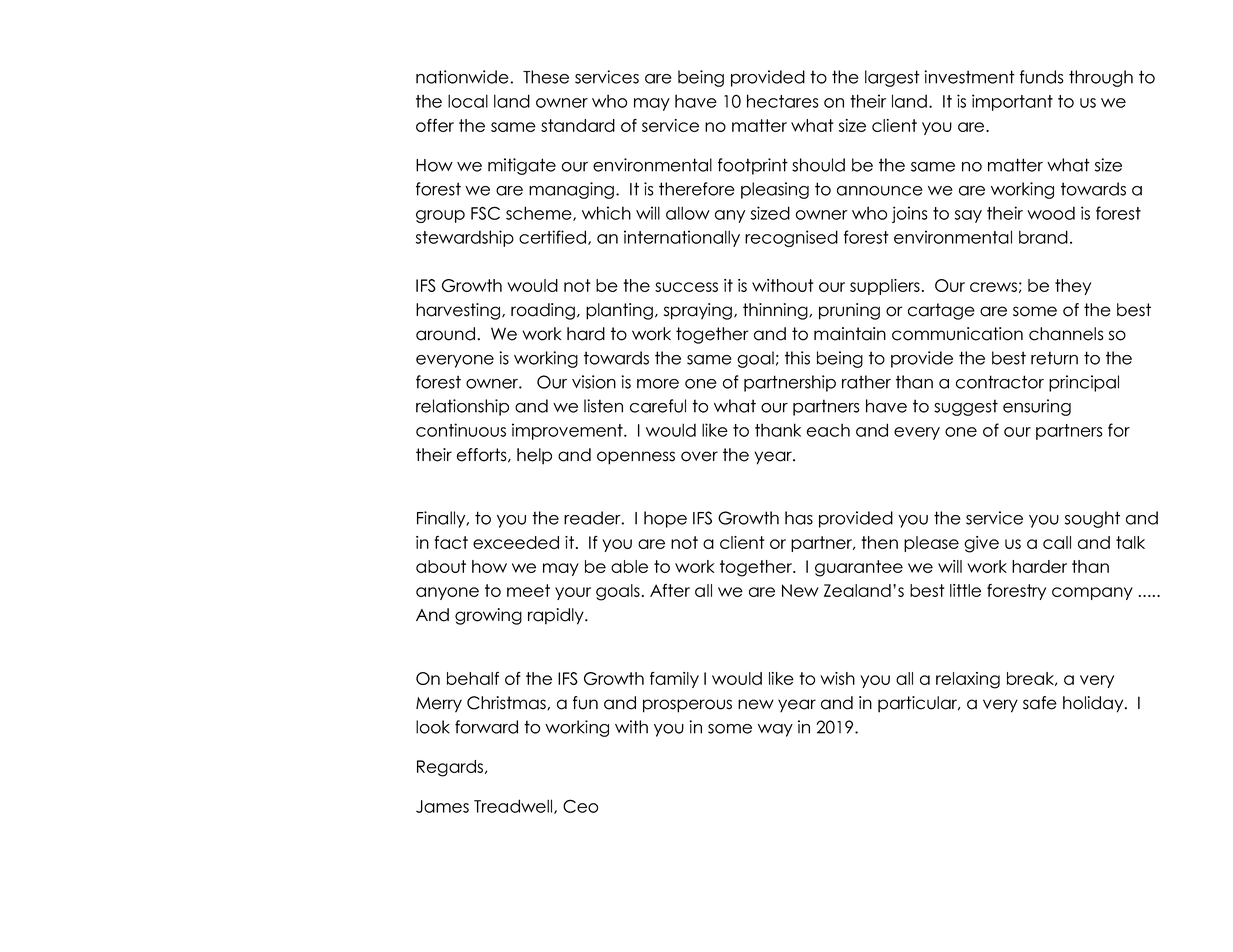  Describe the element at coordinates (1073, 287) in the image. I see `they` at that location.
